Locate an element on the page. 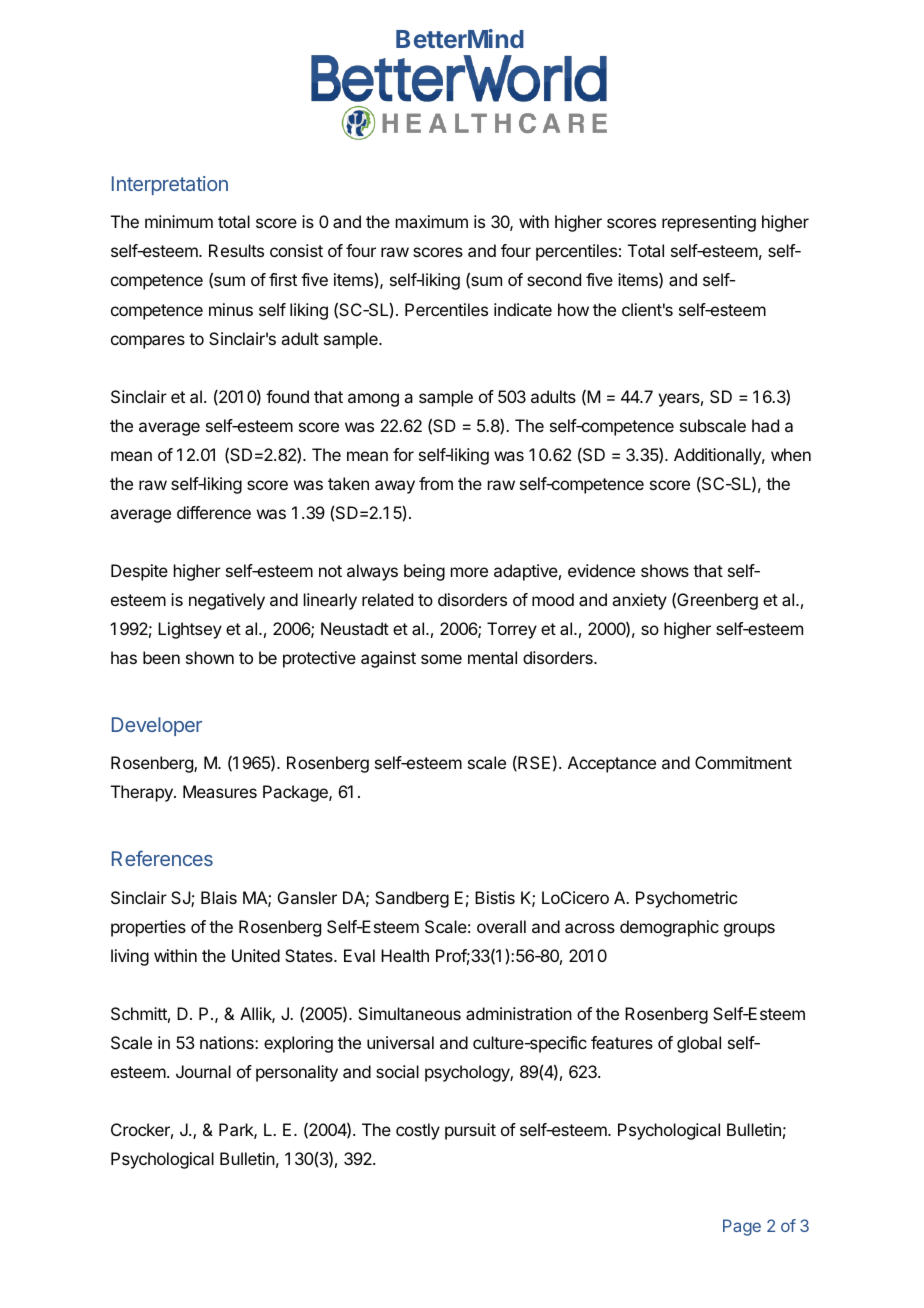  Sandberg is located at coordinates (412, 899).
